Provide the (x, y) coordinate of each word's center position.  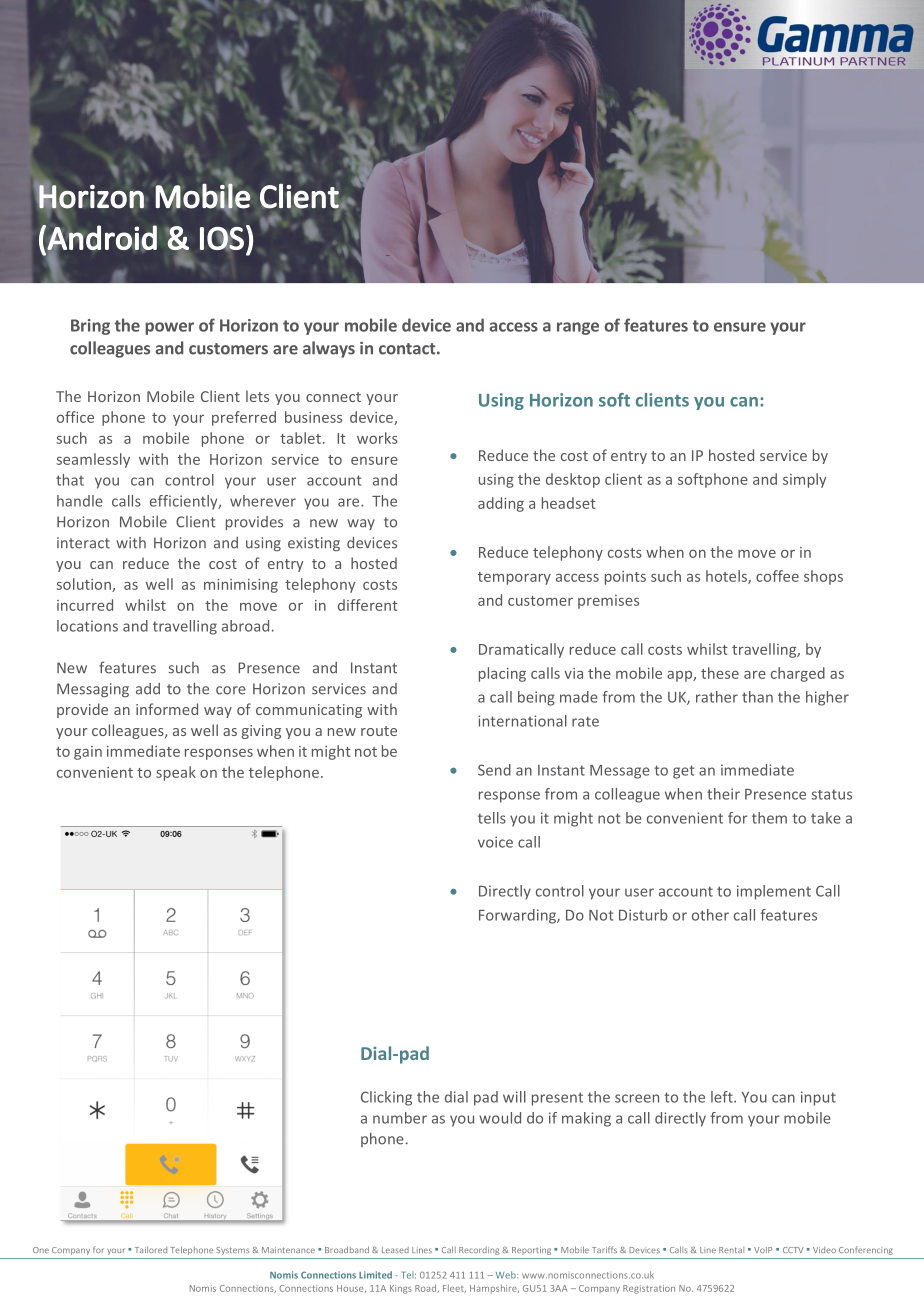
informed (167, 709)
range (578, 328)
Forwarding (519, 916)
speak (176, 773)
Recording (479, 1251)
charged (798, 674)
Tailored (151, 1249)
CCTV (793, 1250)
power (169, 328)
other (710, 915)
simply (804, 480)
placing (502, 674)
